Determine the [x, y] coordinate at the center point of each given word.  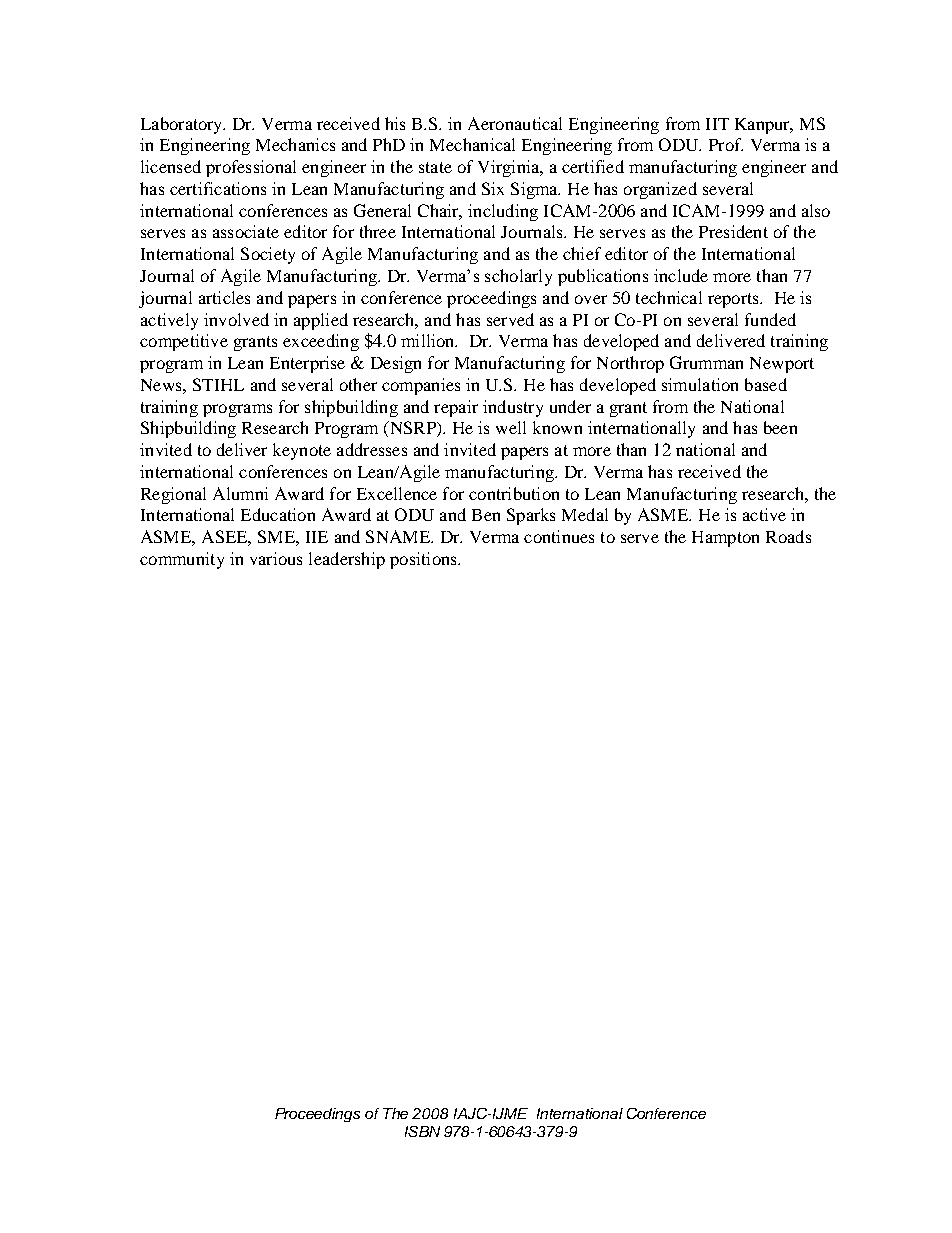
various [276, 558]
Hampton [725, 539]
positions [424, 560]
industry [513, 408]
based [766, 384]
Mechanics [295, 144]
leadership [347, 560]
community [182, 560]
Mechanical [472, 144]
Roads [788, 536]
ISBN [422, 1131]
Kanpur [763, 126]
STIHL [218, 384]
